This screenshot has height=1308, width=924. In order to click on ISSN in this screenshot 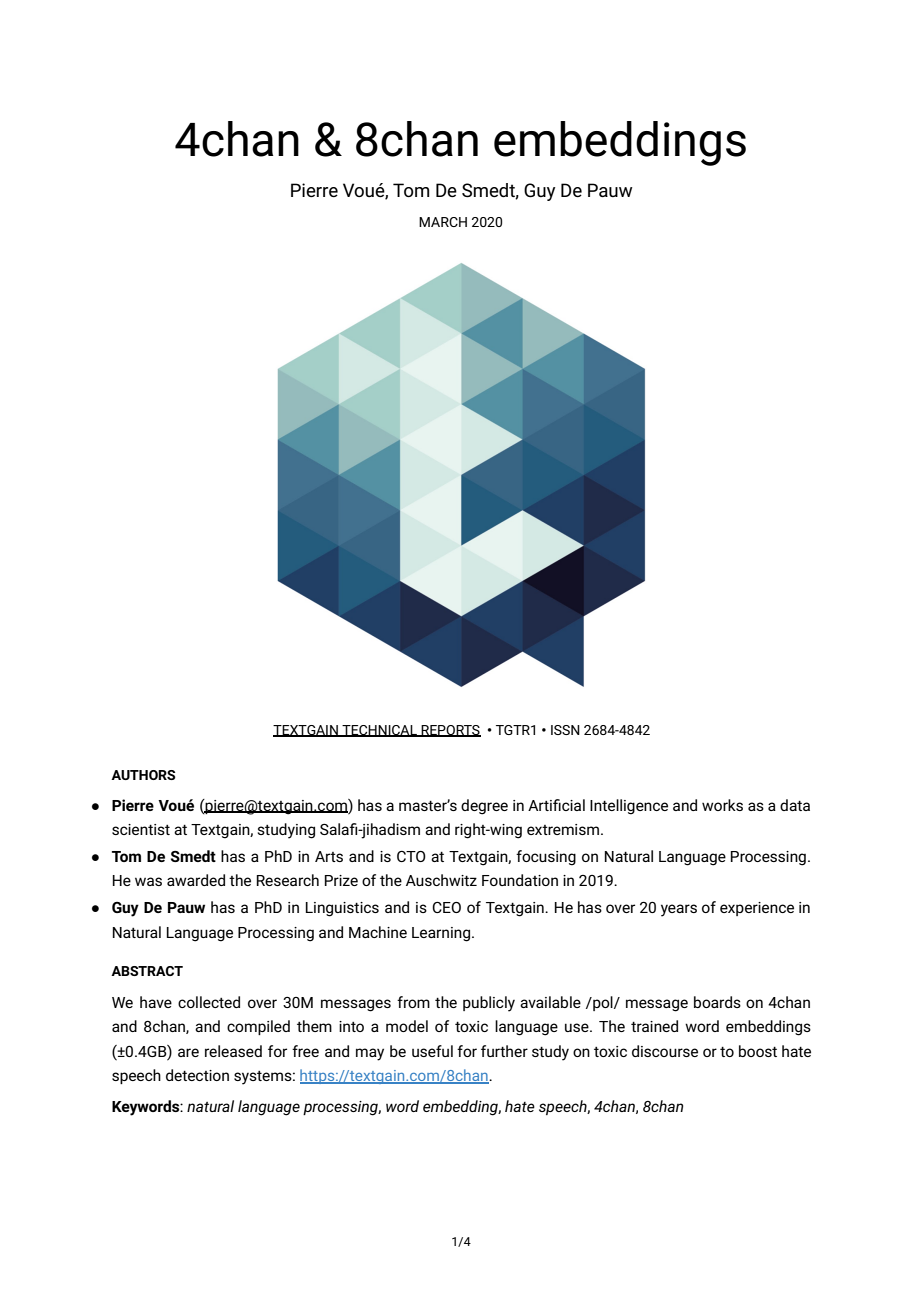, I will do `click(565, 730)`.
